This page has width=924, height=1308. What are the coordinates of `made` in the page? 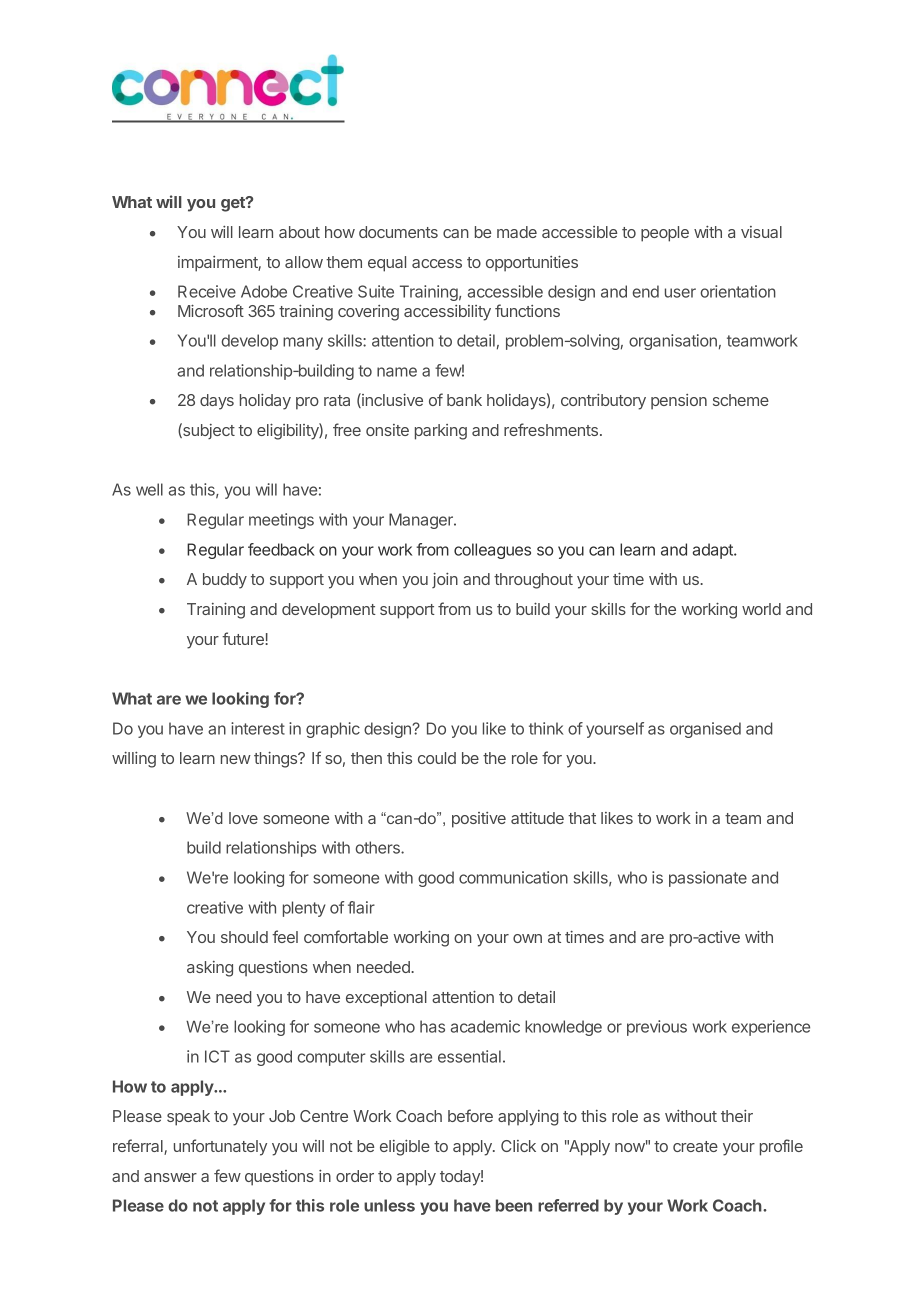 It's located at (517, 232).
